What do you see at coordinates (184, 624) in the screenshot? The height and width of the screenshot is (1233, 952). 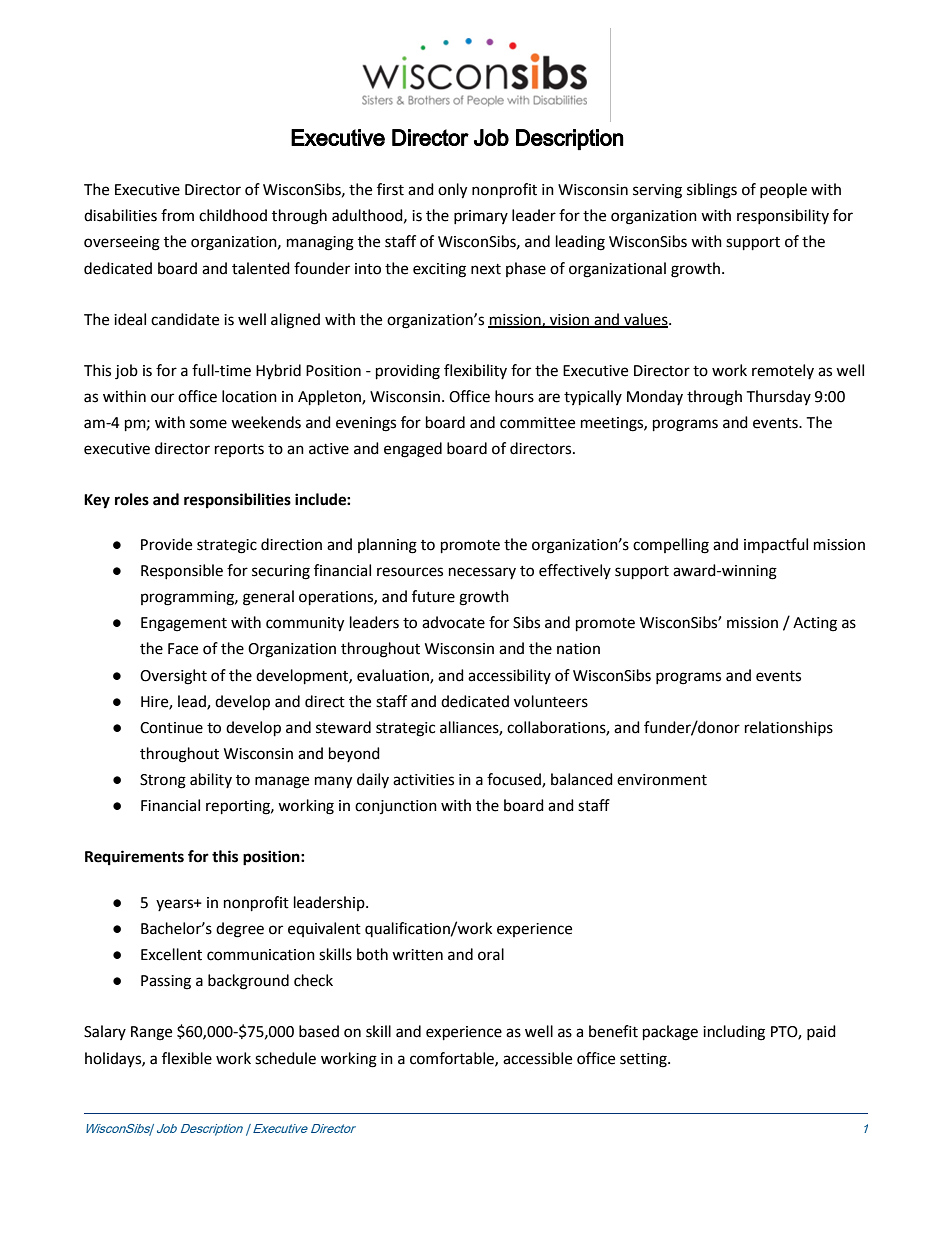 I see `Engagement` at bounding box center [184, 624].
